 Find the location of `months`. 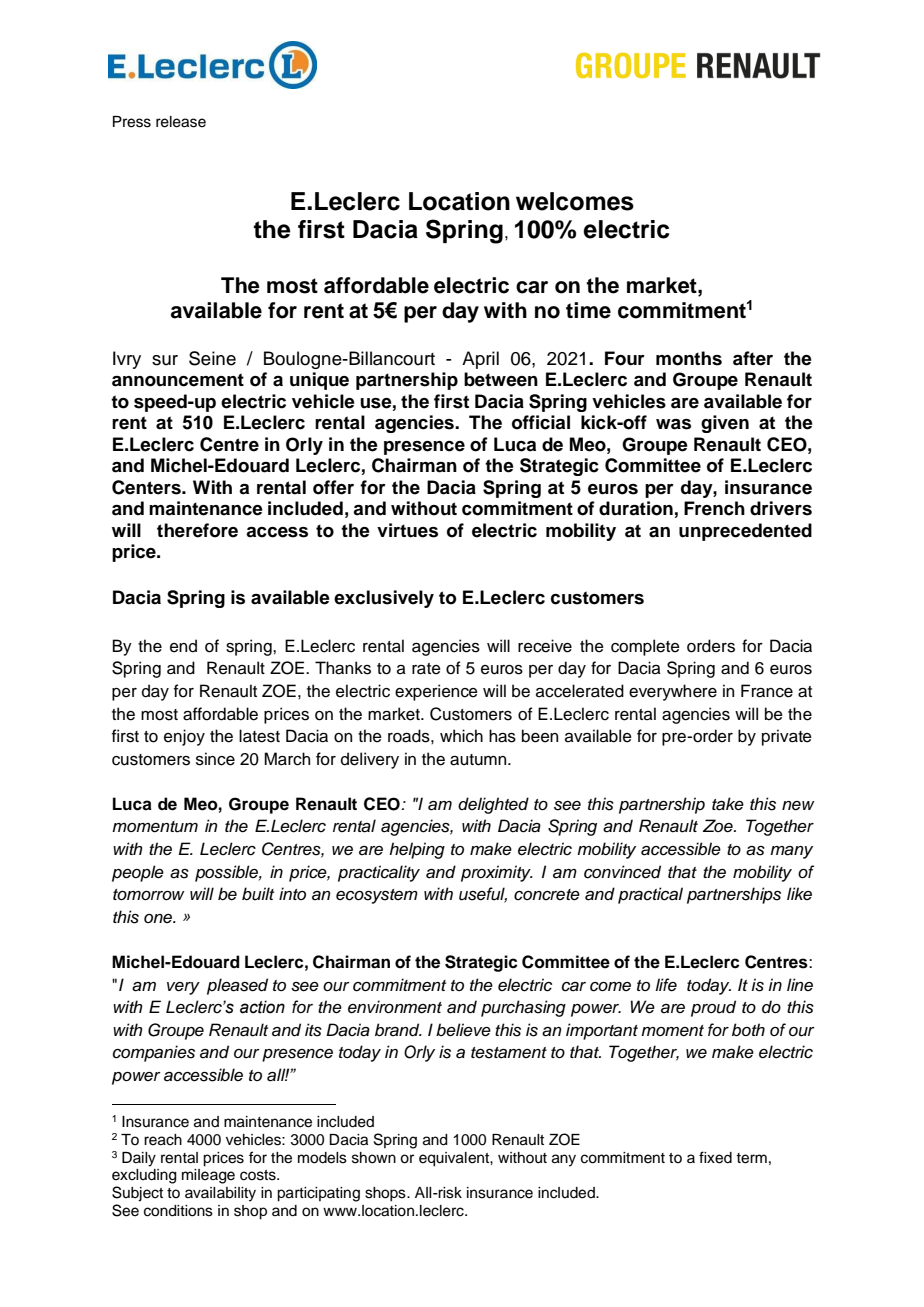

months is located at coordinates (689, 358).
